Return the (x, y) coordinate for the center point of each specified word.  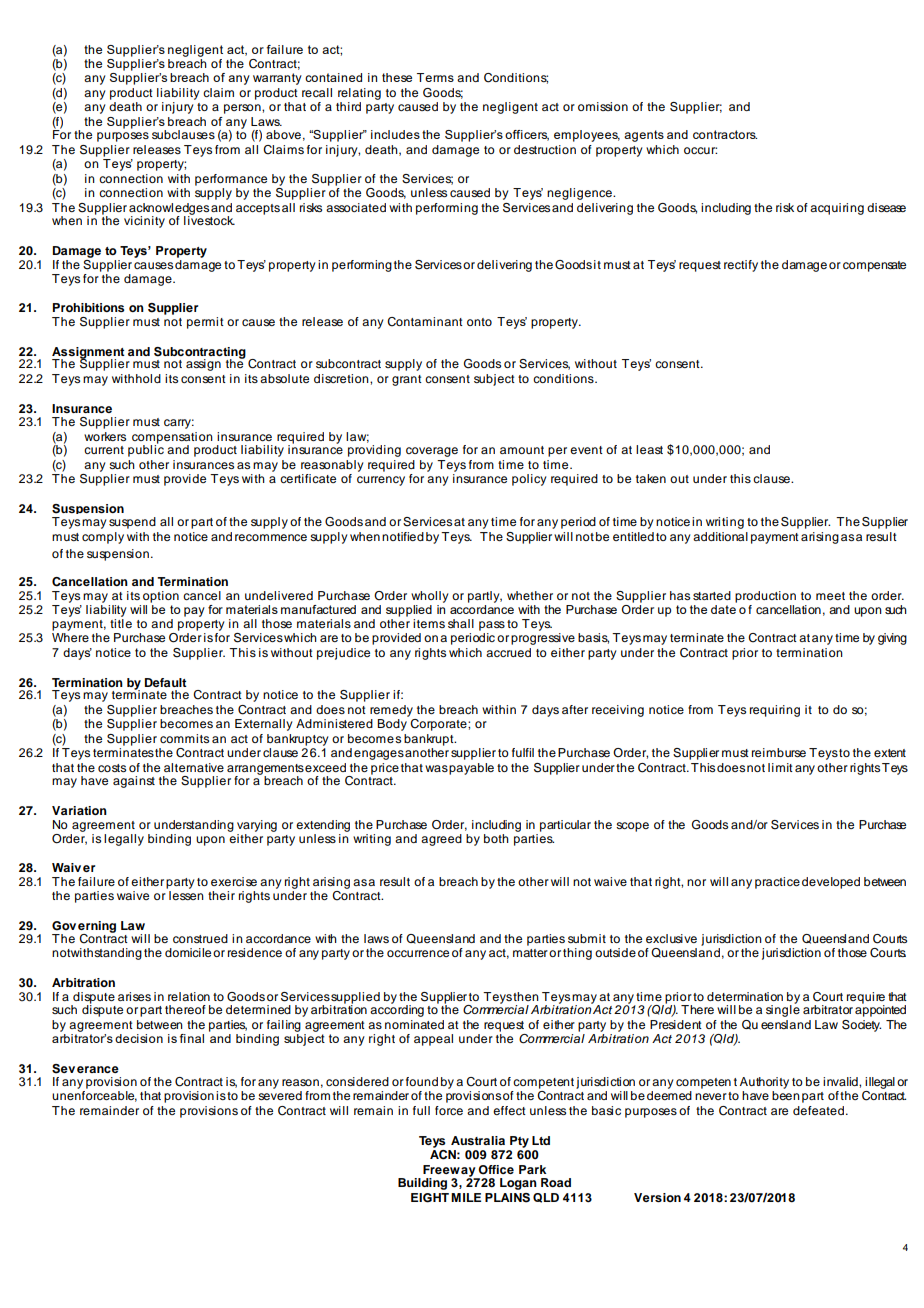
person (243, 109)
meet (830, 596)
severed (280, 1095)
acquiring (837, 209)
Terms (435, 77)
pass (492, 627)
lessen (185, 894)
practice (777, 883)
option (161, 597)
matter (530, 953)
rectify (741, 266)
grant (407, 380)
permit (205, 323)
